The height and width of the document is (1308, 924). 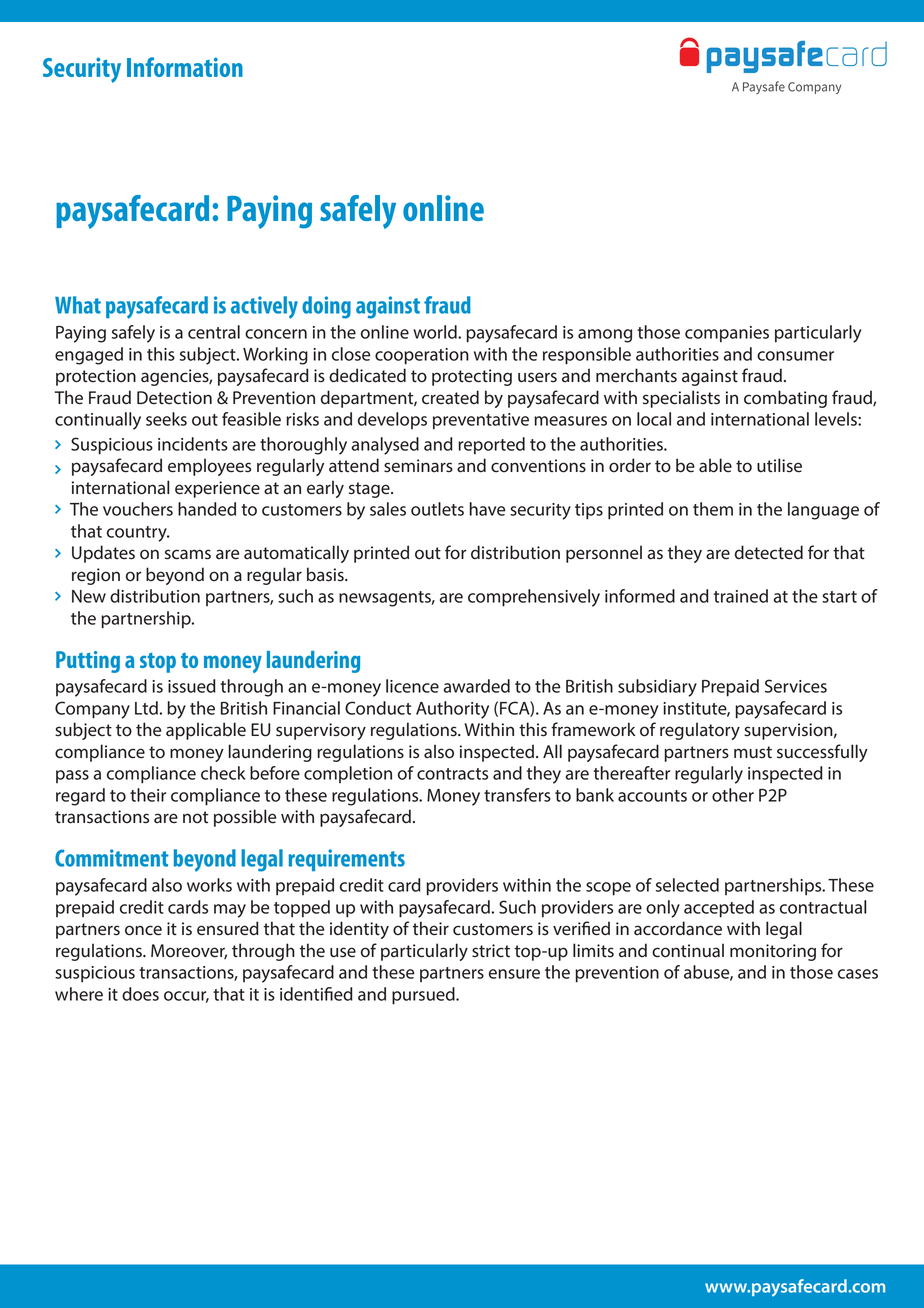 I want to click on does, so click(x=140, y=994).
